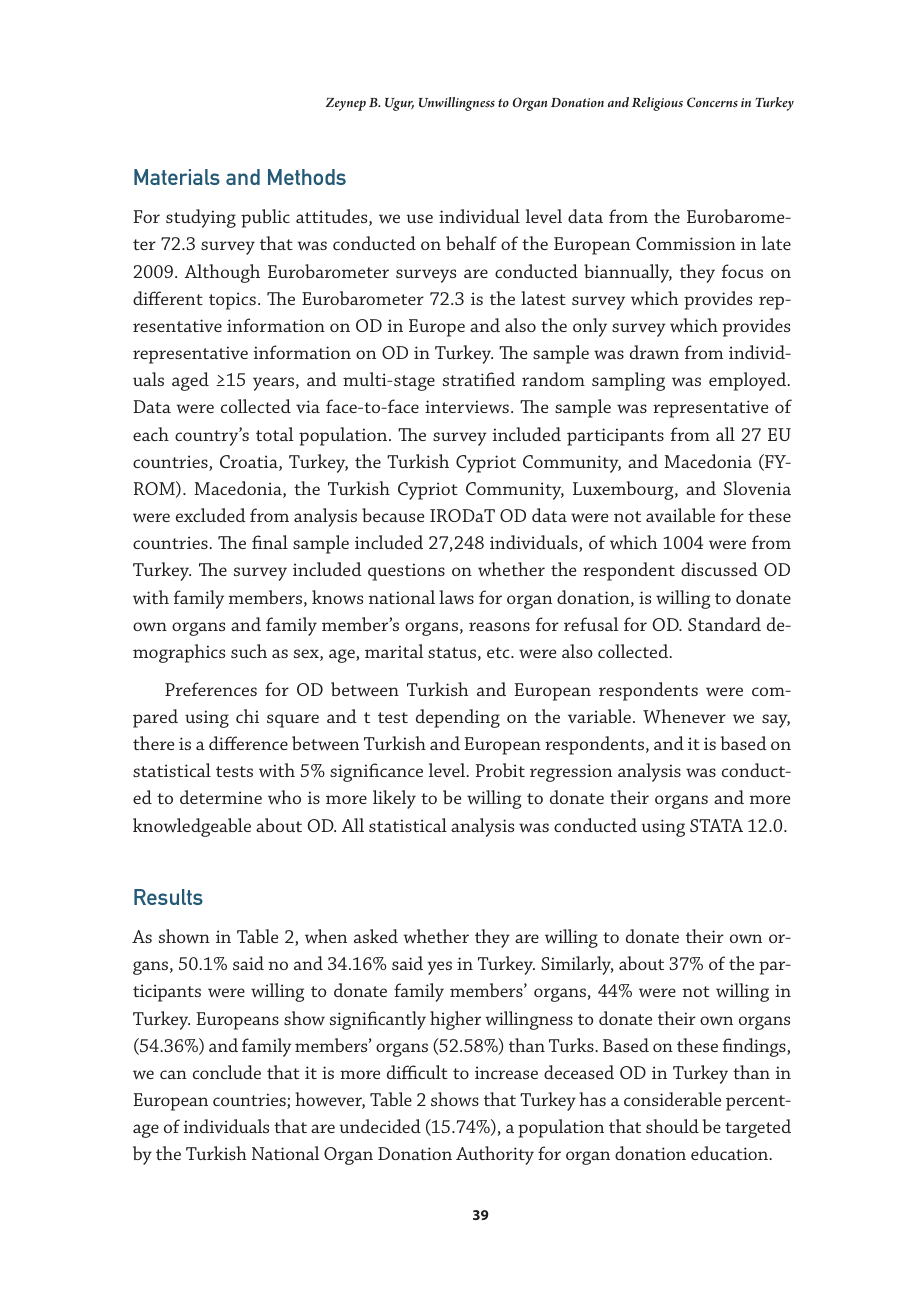 This screenshot has width=924, height=1296. I want to click on STATA, so click(716, 825).
